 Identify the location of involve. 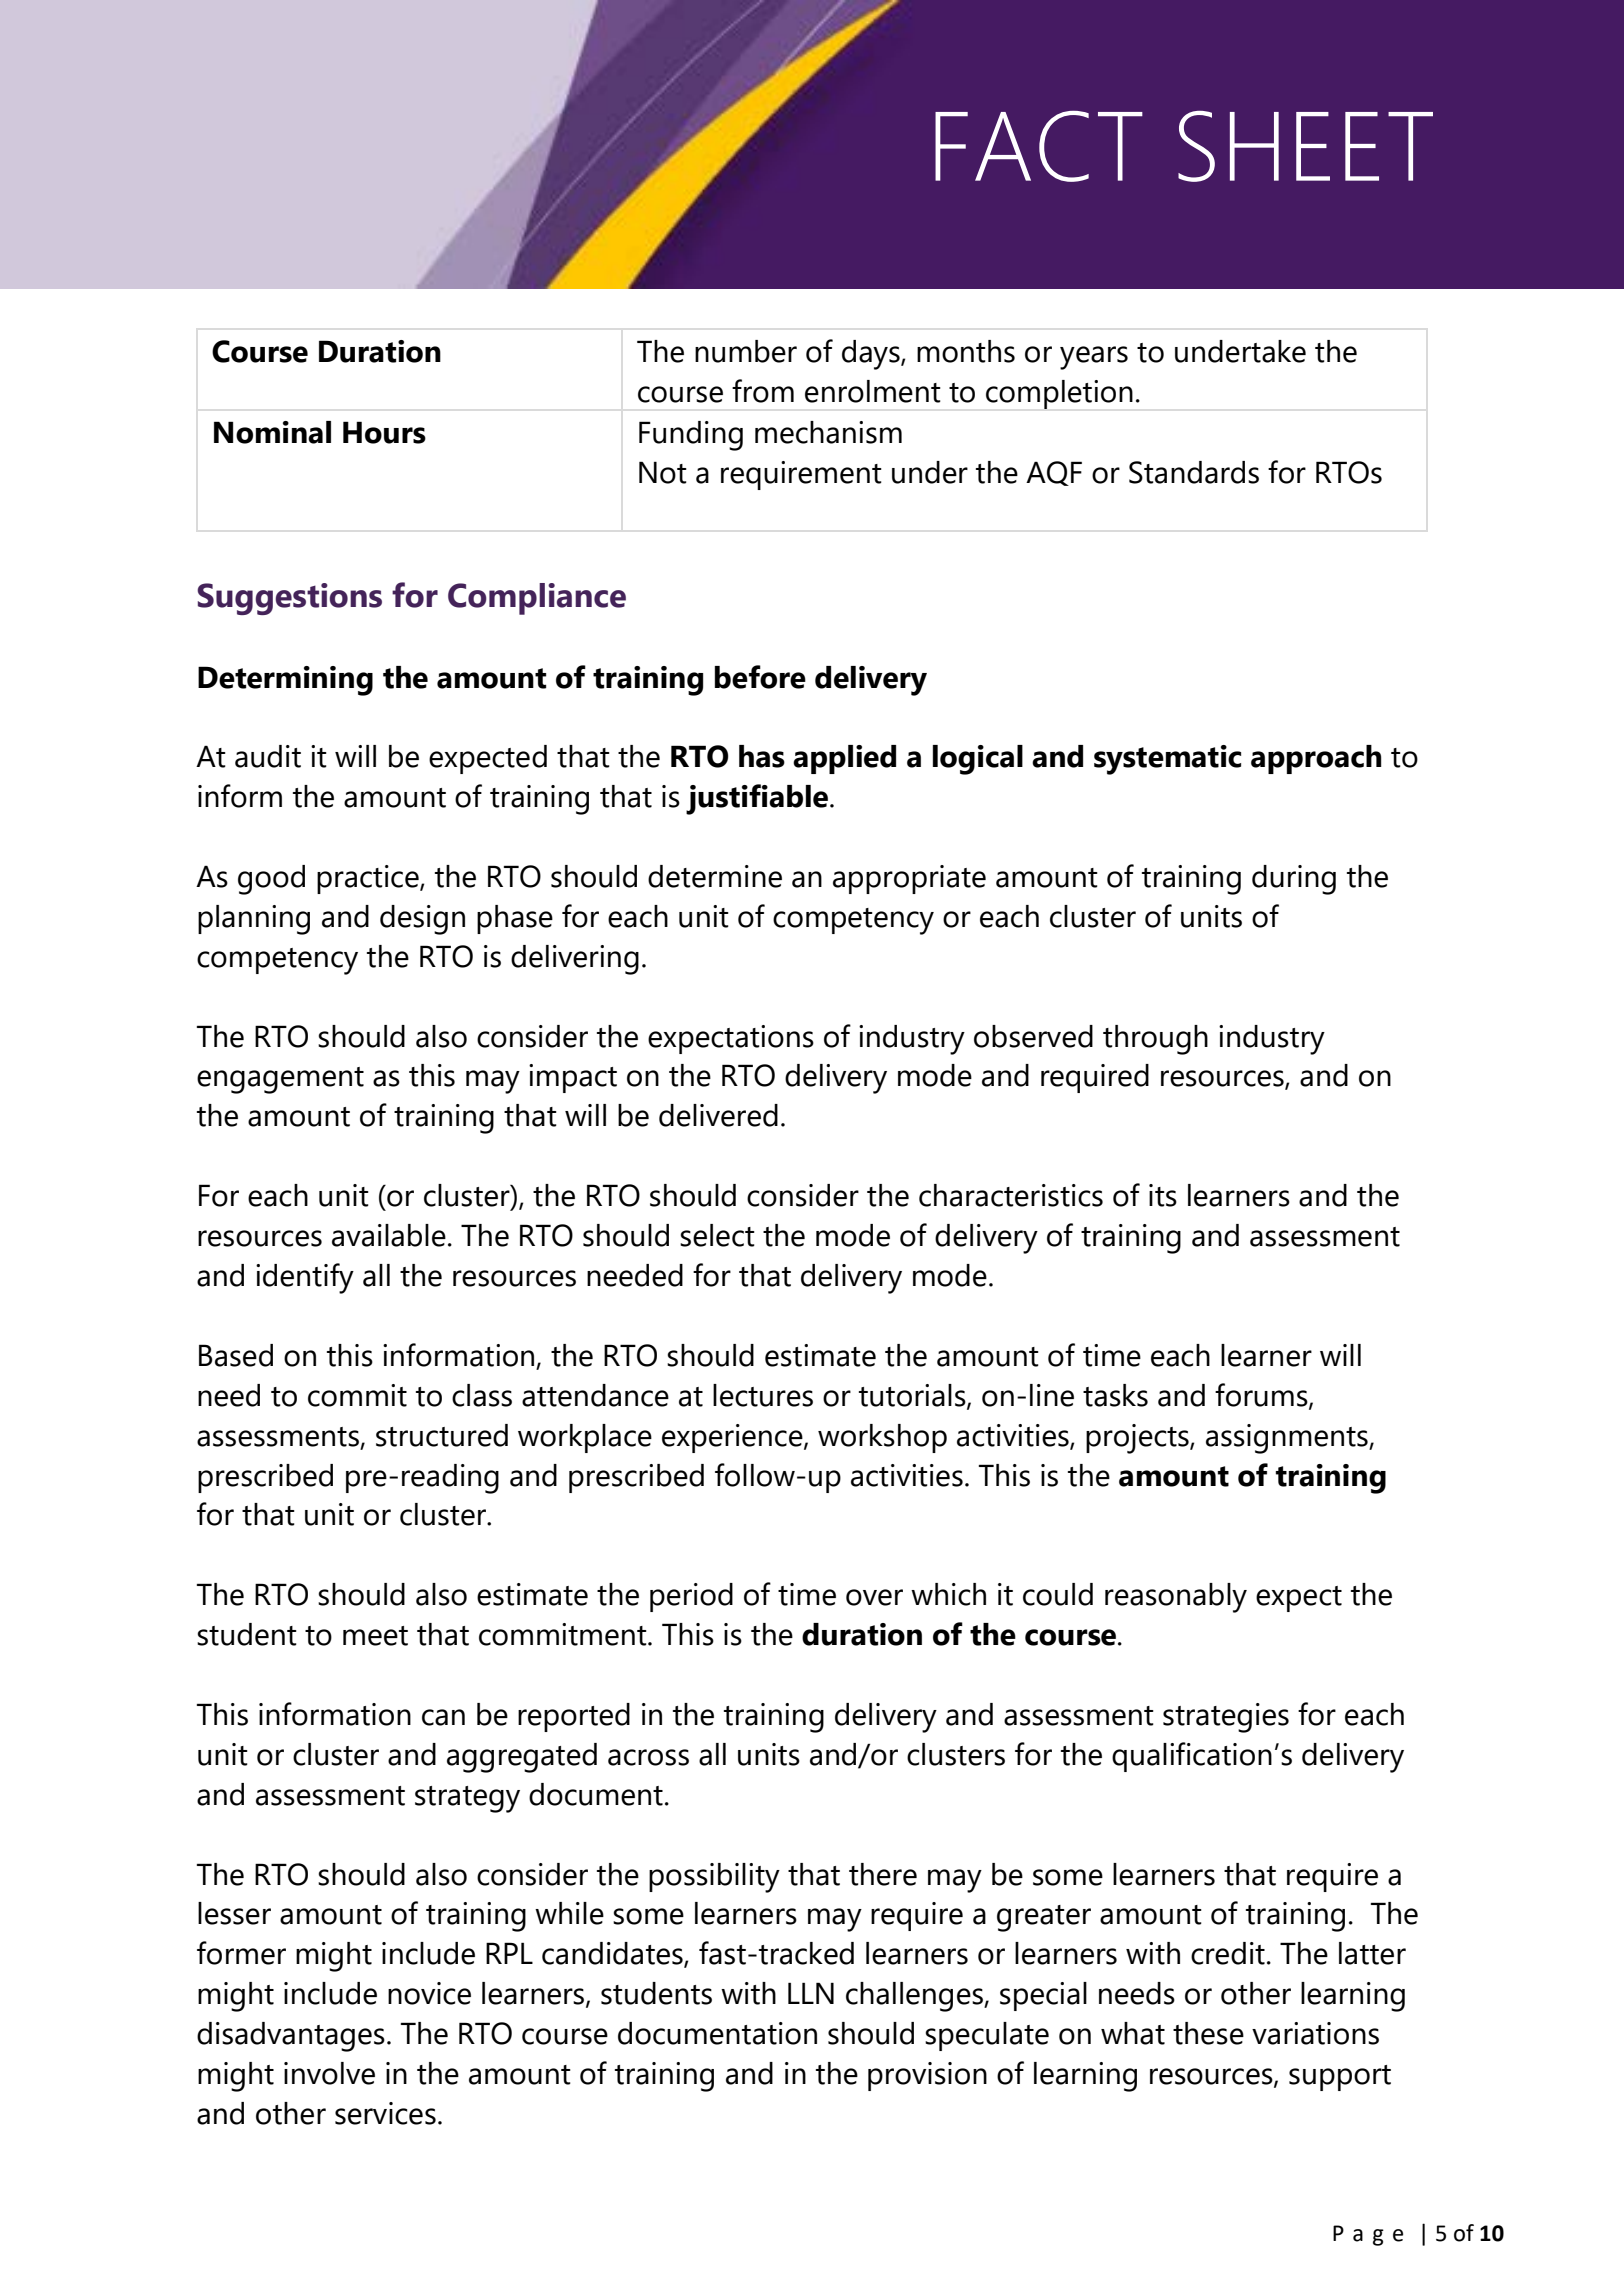
(329, 2073).
